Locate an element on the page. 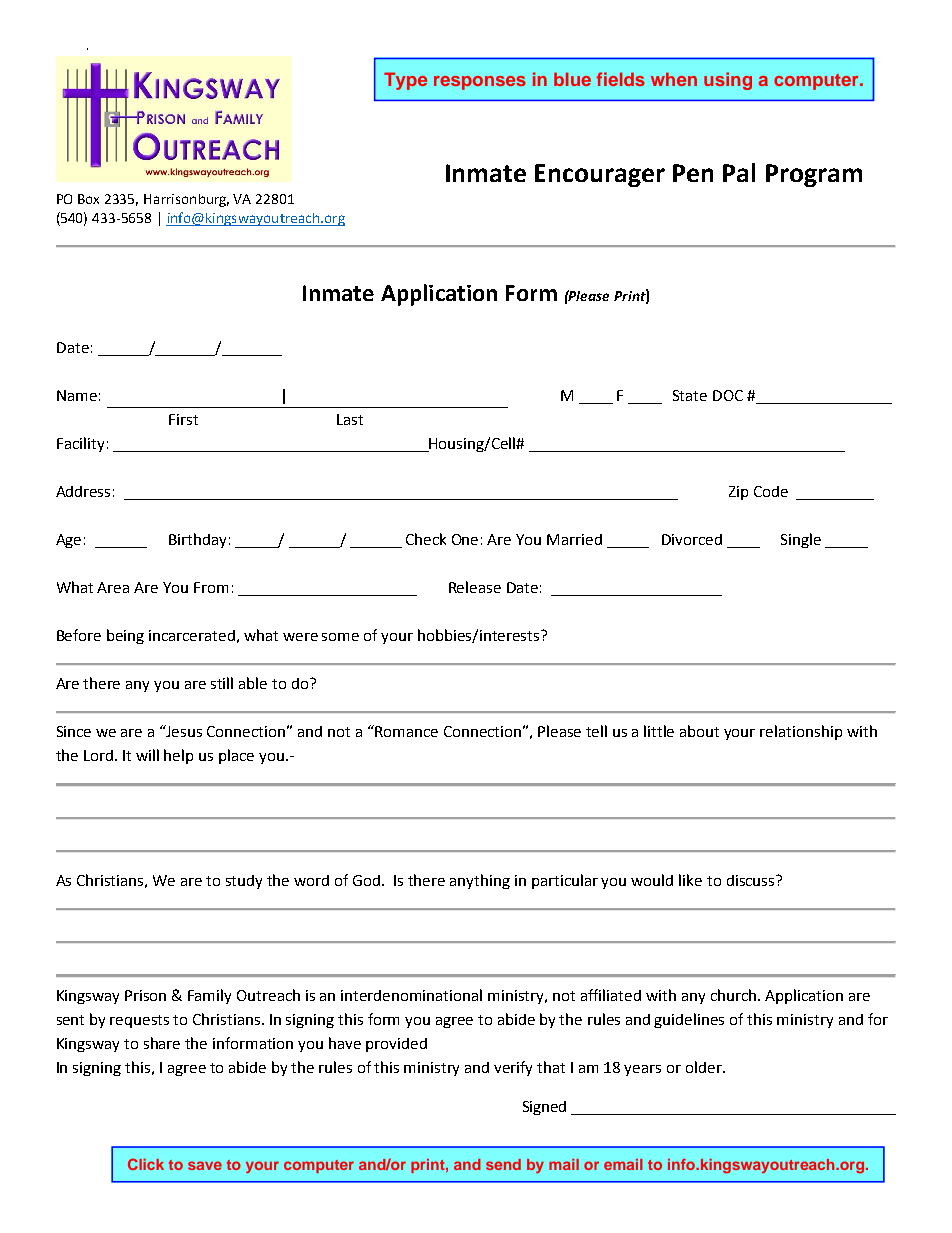 The height and width of the document is (1233, 952). DOC is located at coordinates (728, 395).
